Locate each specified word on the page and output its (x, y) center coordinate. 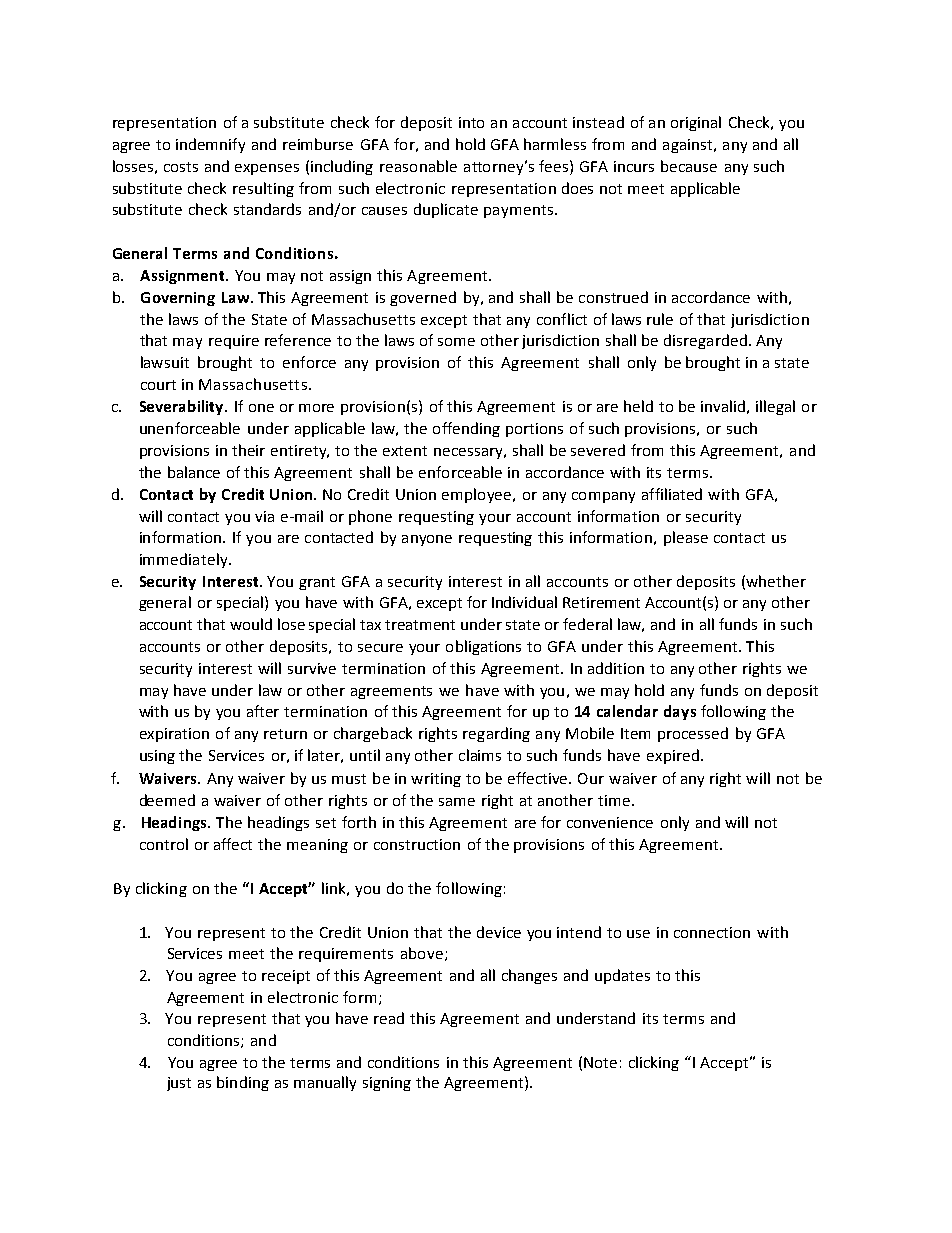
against (689, 146)
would (251, 624)
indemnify (210, 145)
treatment (420, 625)
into (471, 122)
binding (243, 1083)
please (686, 538)
